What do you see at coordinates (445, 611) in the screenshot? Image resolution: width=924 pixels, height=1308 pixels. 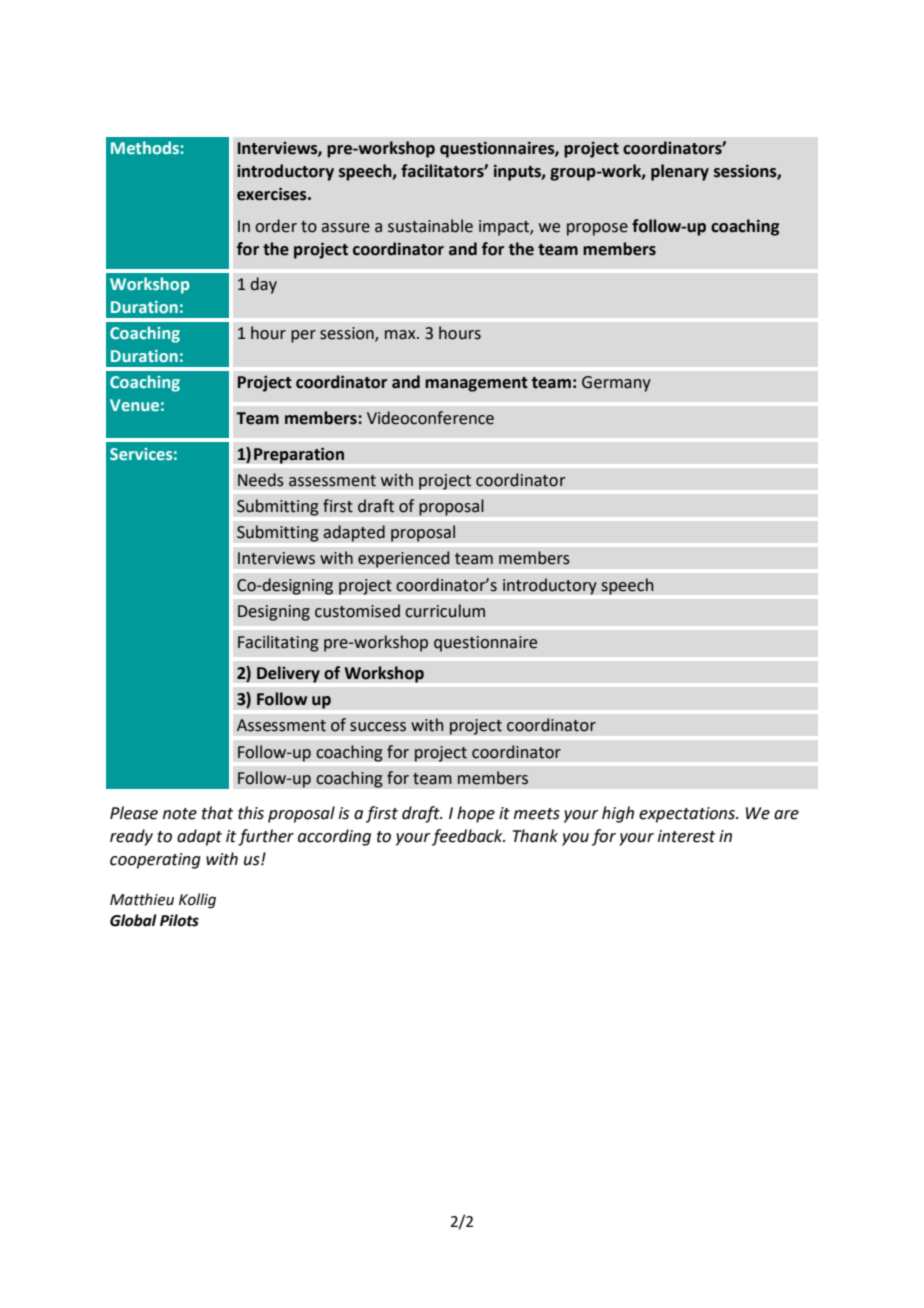 I see `curriculum` at bounding box center [445, 611].
